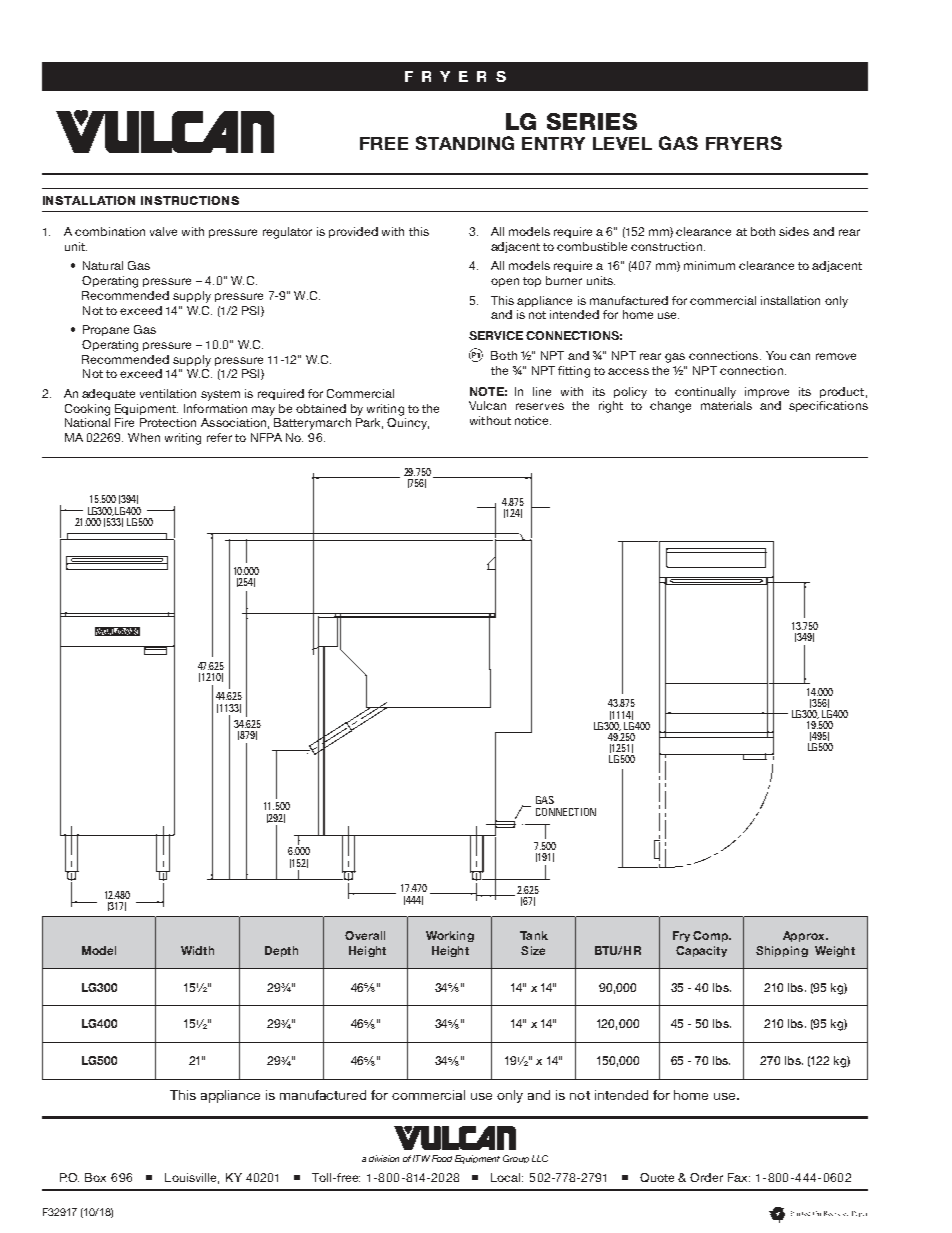  What do you see at coordinates (794, 231) in the screenshot?
I see `sides` at bounding box center [794, 231].
